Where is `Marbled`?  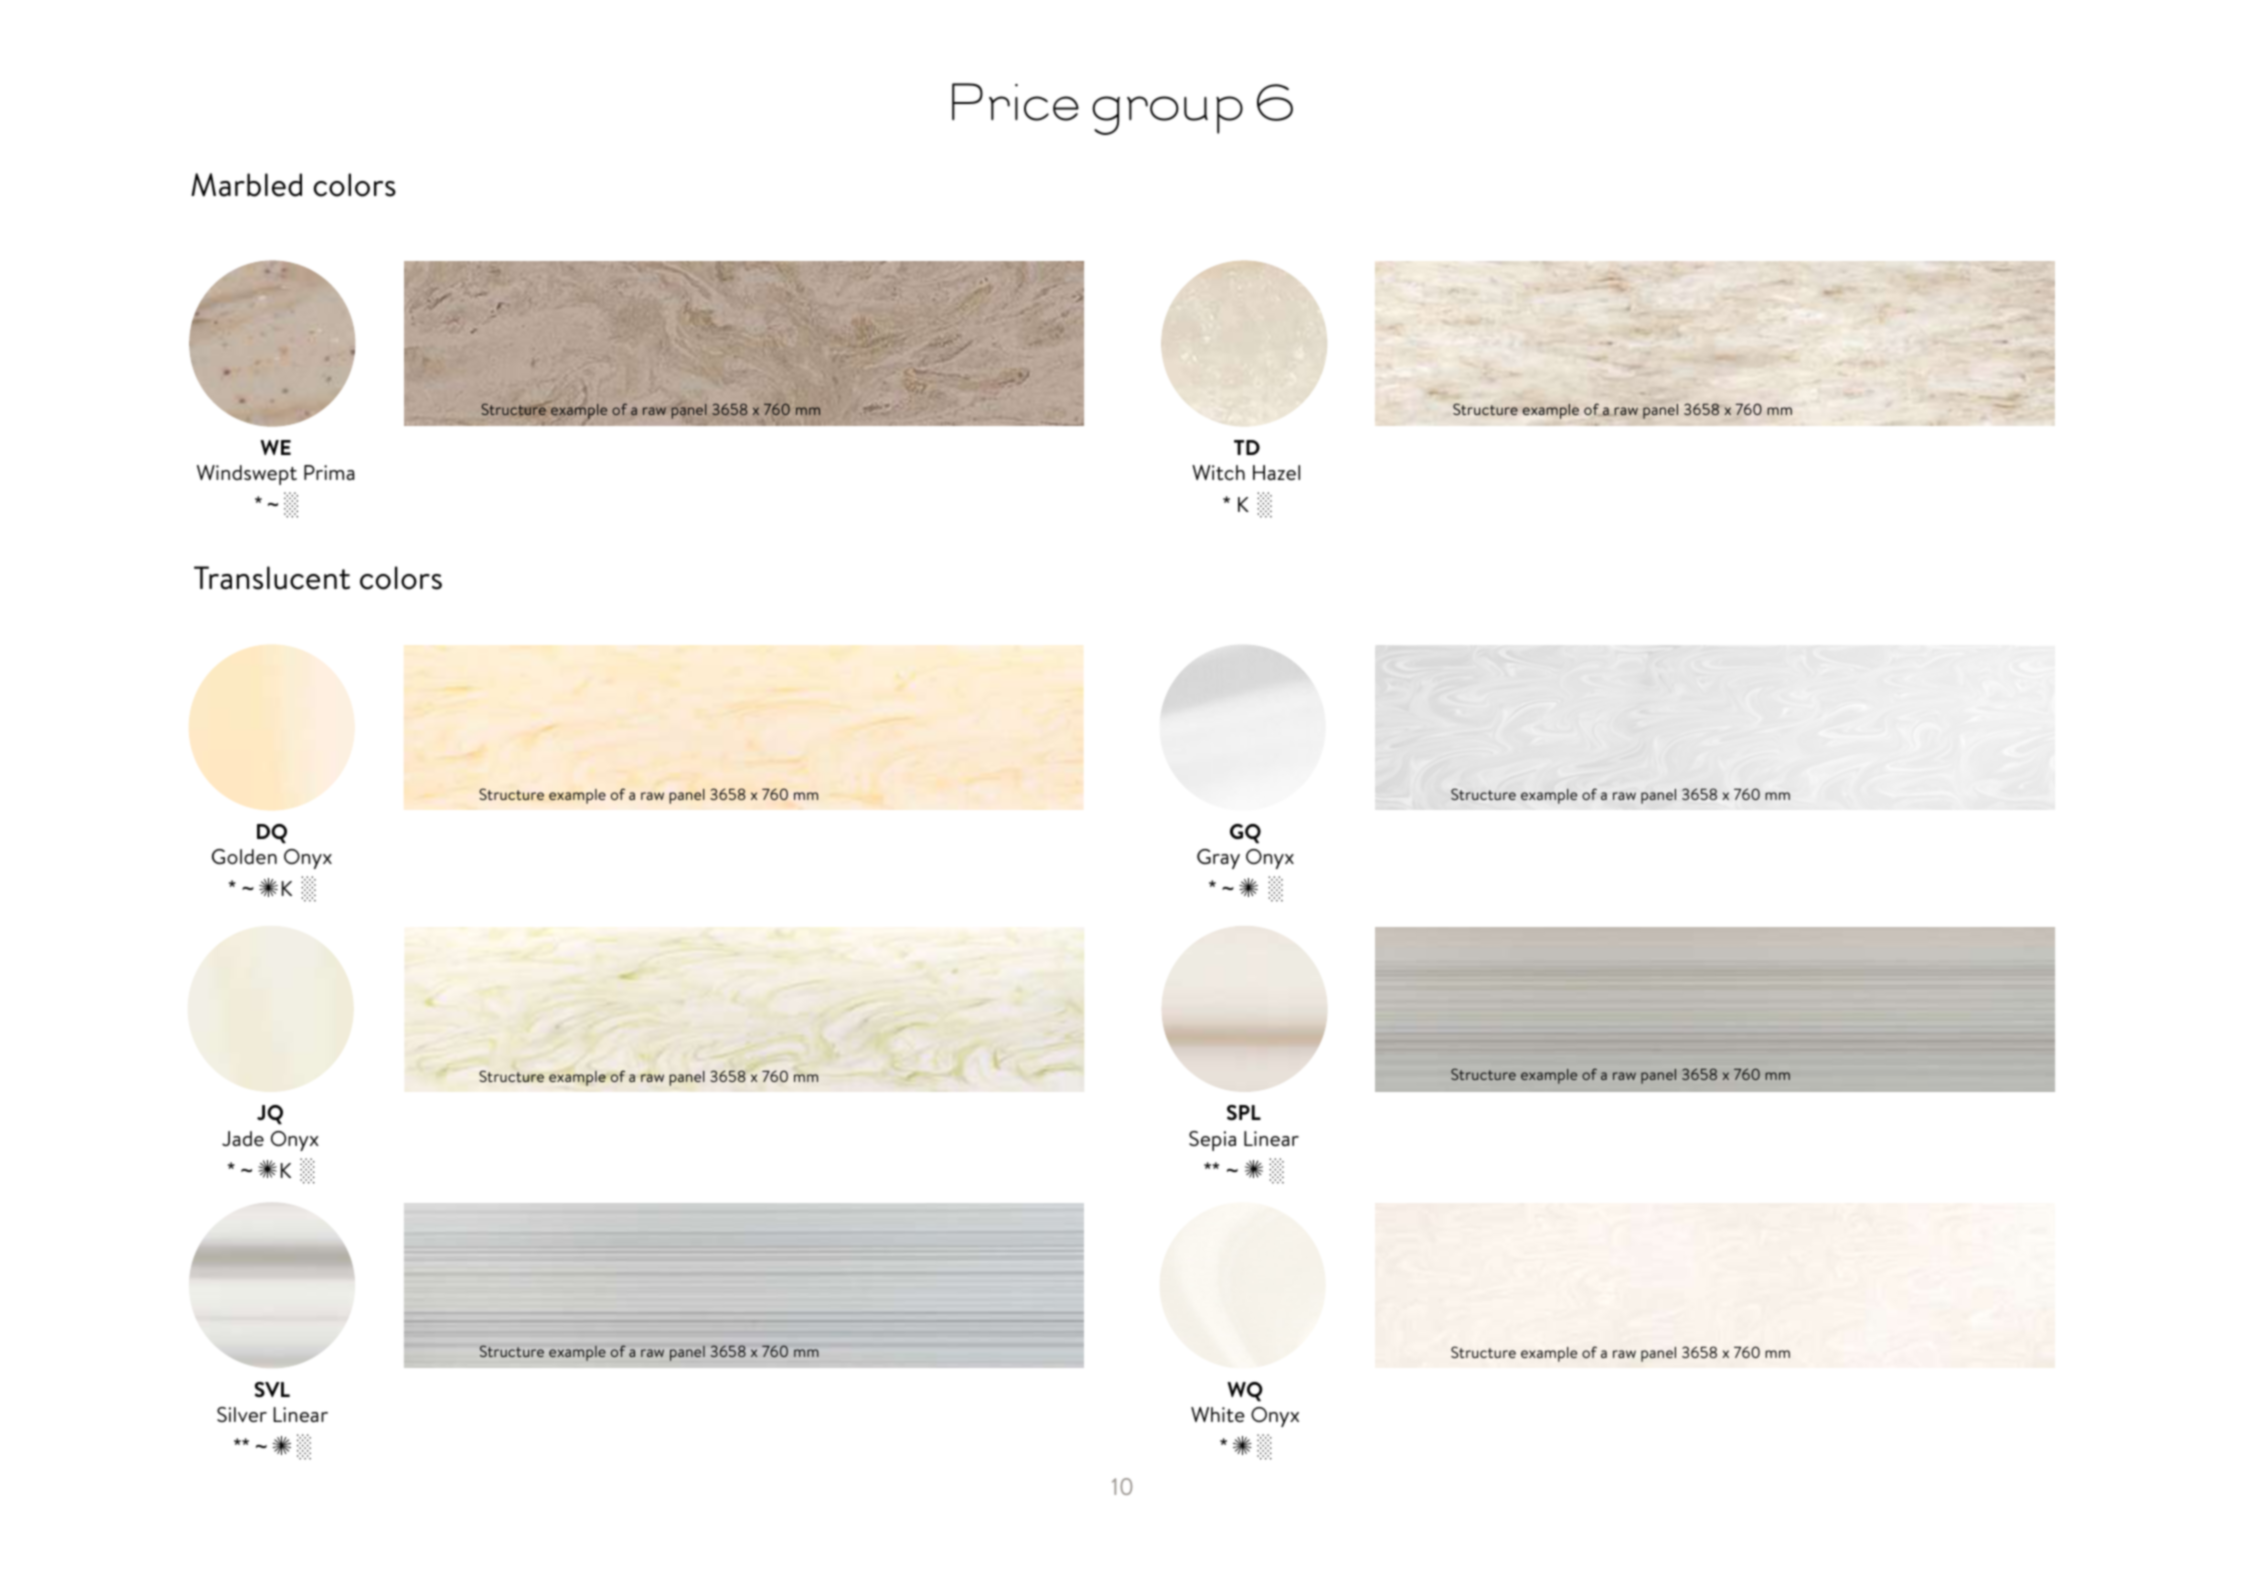
Marbled is located at coordinates (246, 185).
